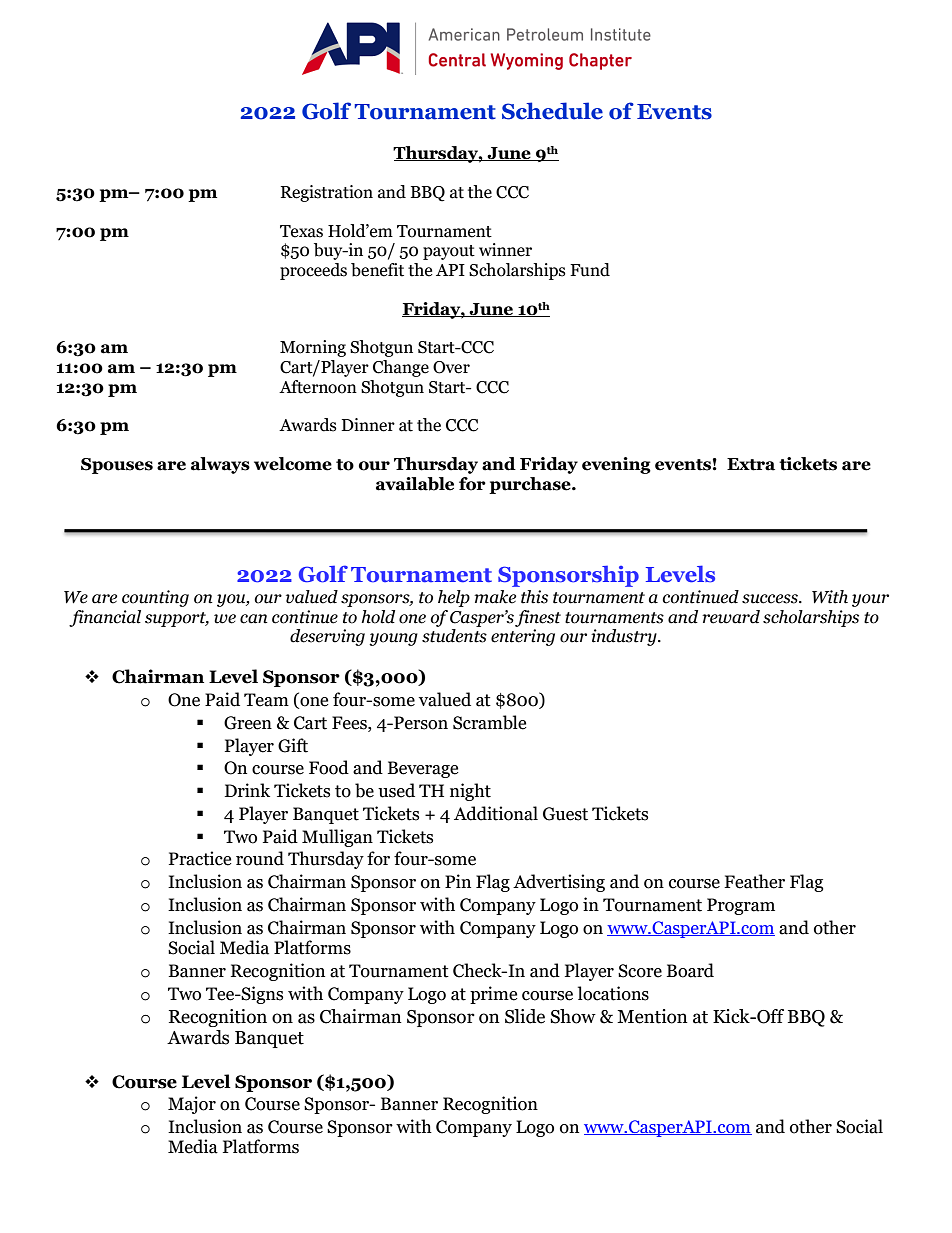  Describe the element at coordinates (200, 858) in the screenshot. I see `Practice` at that location.
